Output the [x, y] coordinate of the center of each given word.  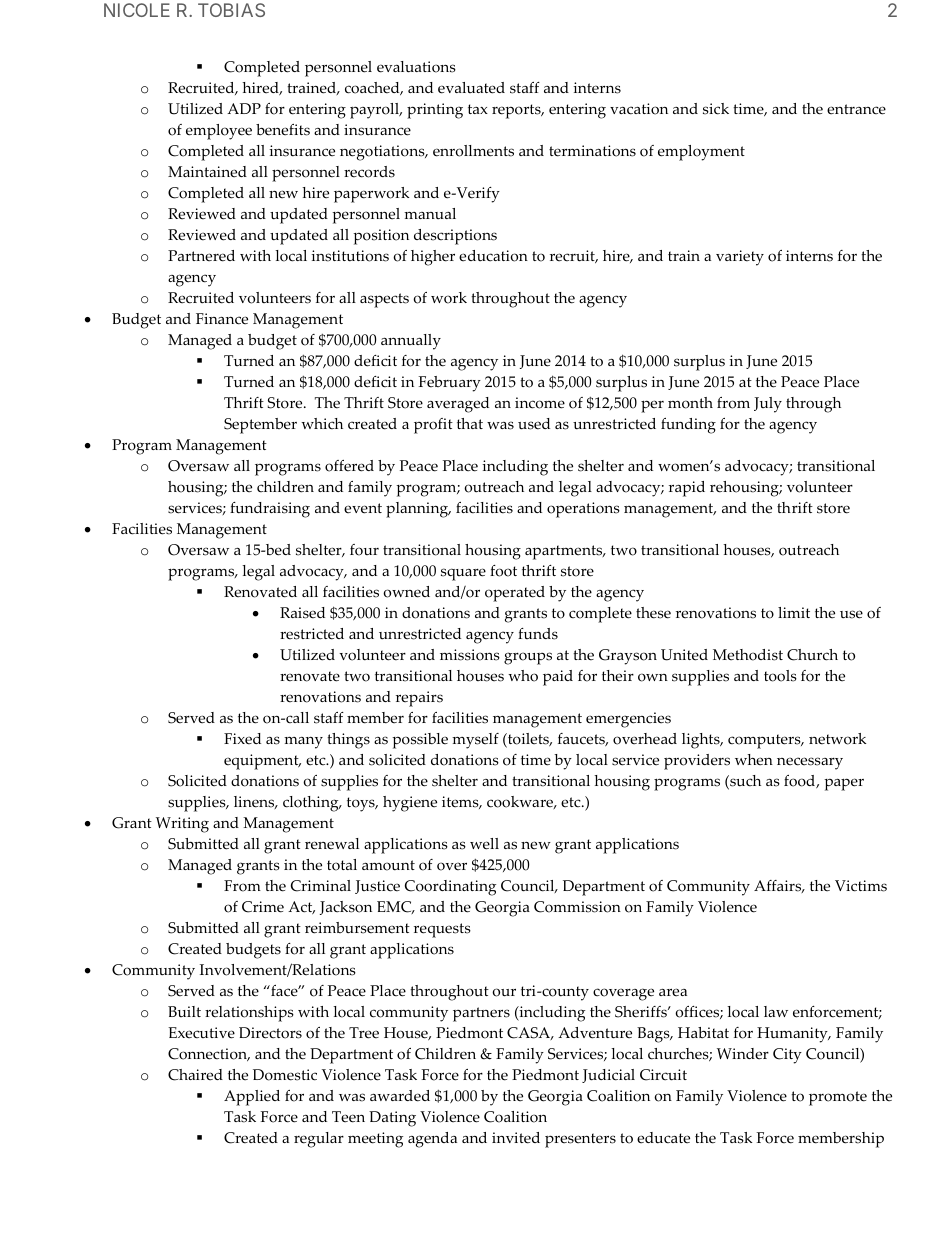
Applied [252, 1098]
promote [838, 1098]
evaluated [471, 88]
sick [716, 109]
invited [516, 1138]
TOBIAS [231, 10]
